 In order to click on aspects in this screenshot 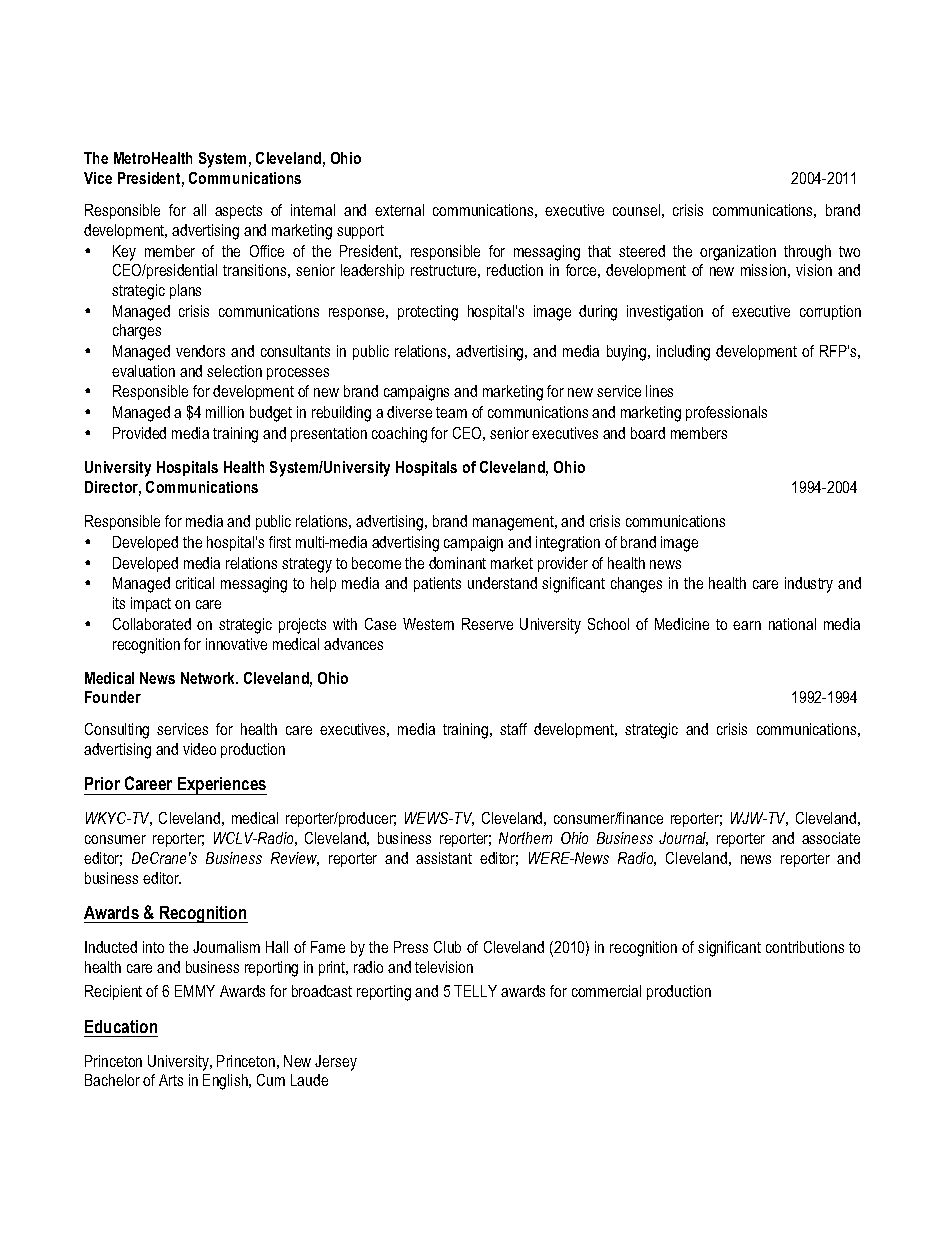, I will do `click(238, 212)`.
